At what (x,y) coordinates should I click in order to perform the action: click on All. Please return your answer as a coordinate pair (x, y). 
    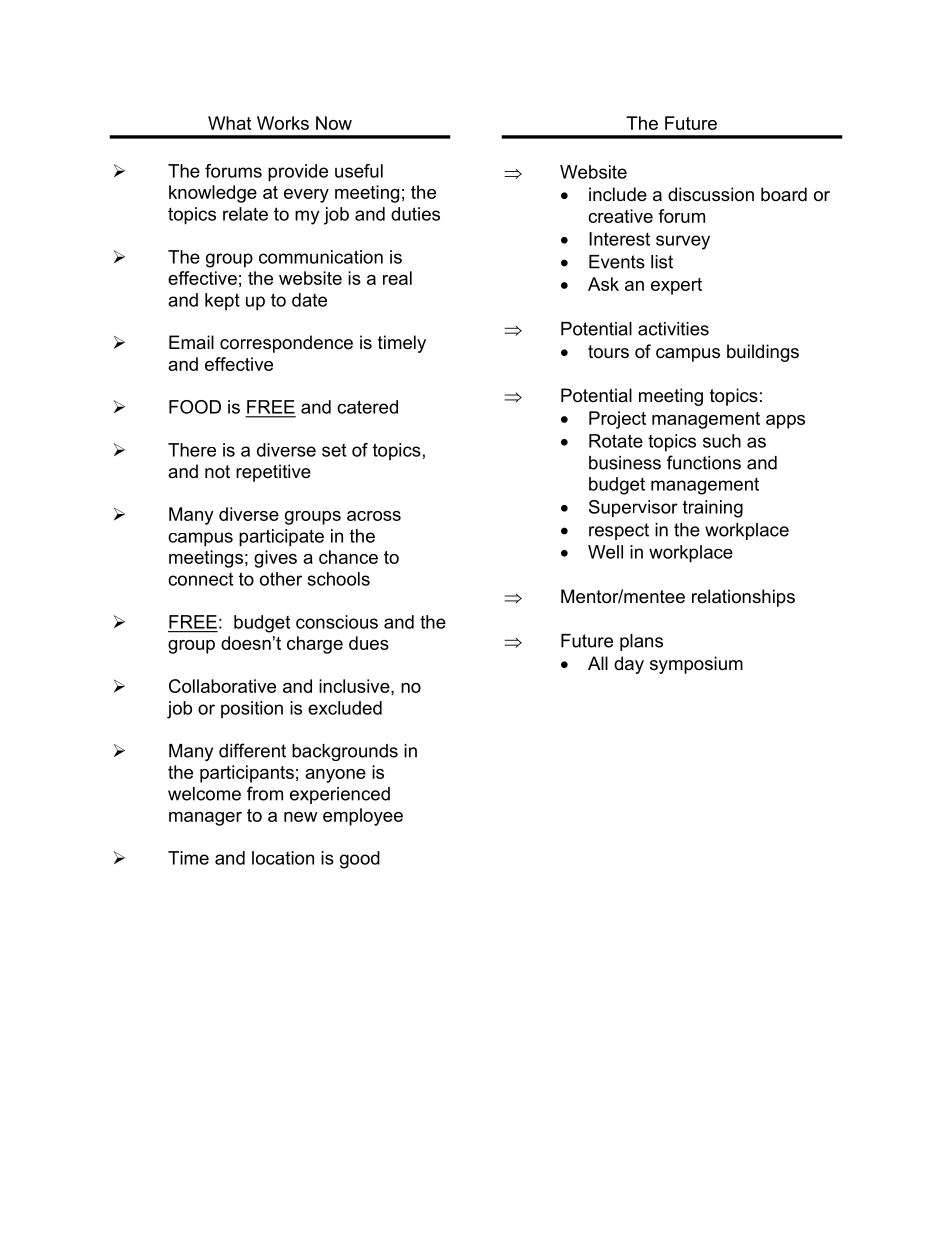
    Looking at the image, I should click on (598, 663).
